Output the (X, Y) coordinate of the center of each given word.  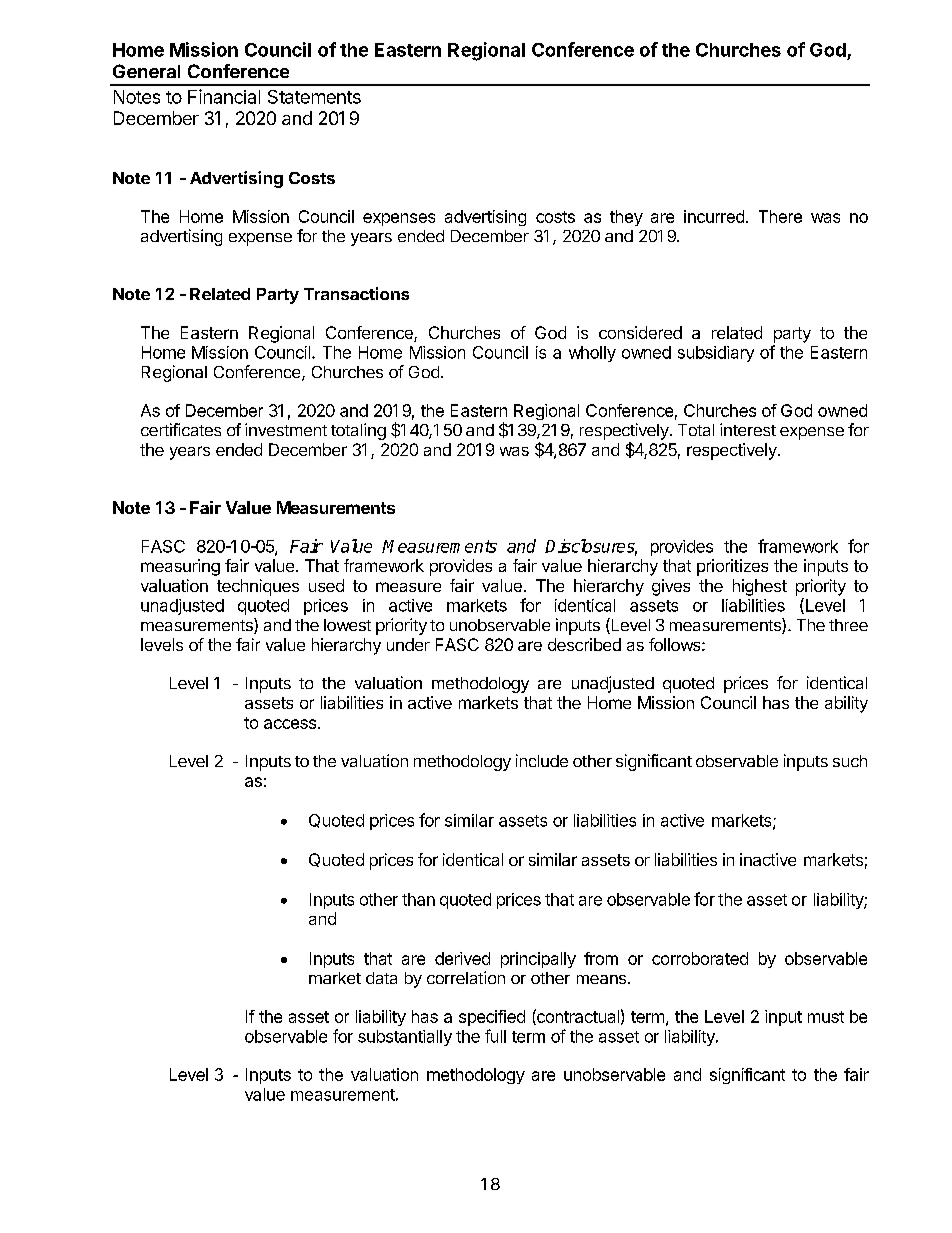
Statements (314, 97)
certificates (181, 429)
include (542, 760)
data (381, 978)
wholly (592, 354)
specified (492, 1018)
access (290, 724)
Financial (224, 96)
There (780, 216)
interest (748, 429)
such (850, 761)
